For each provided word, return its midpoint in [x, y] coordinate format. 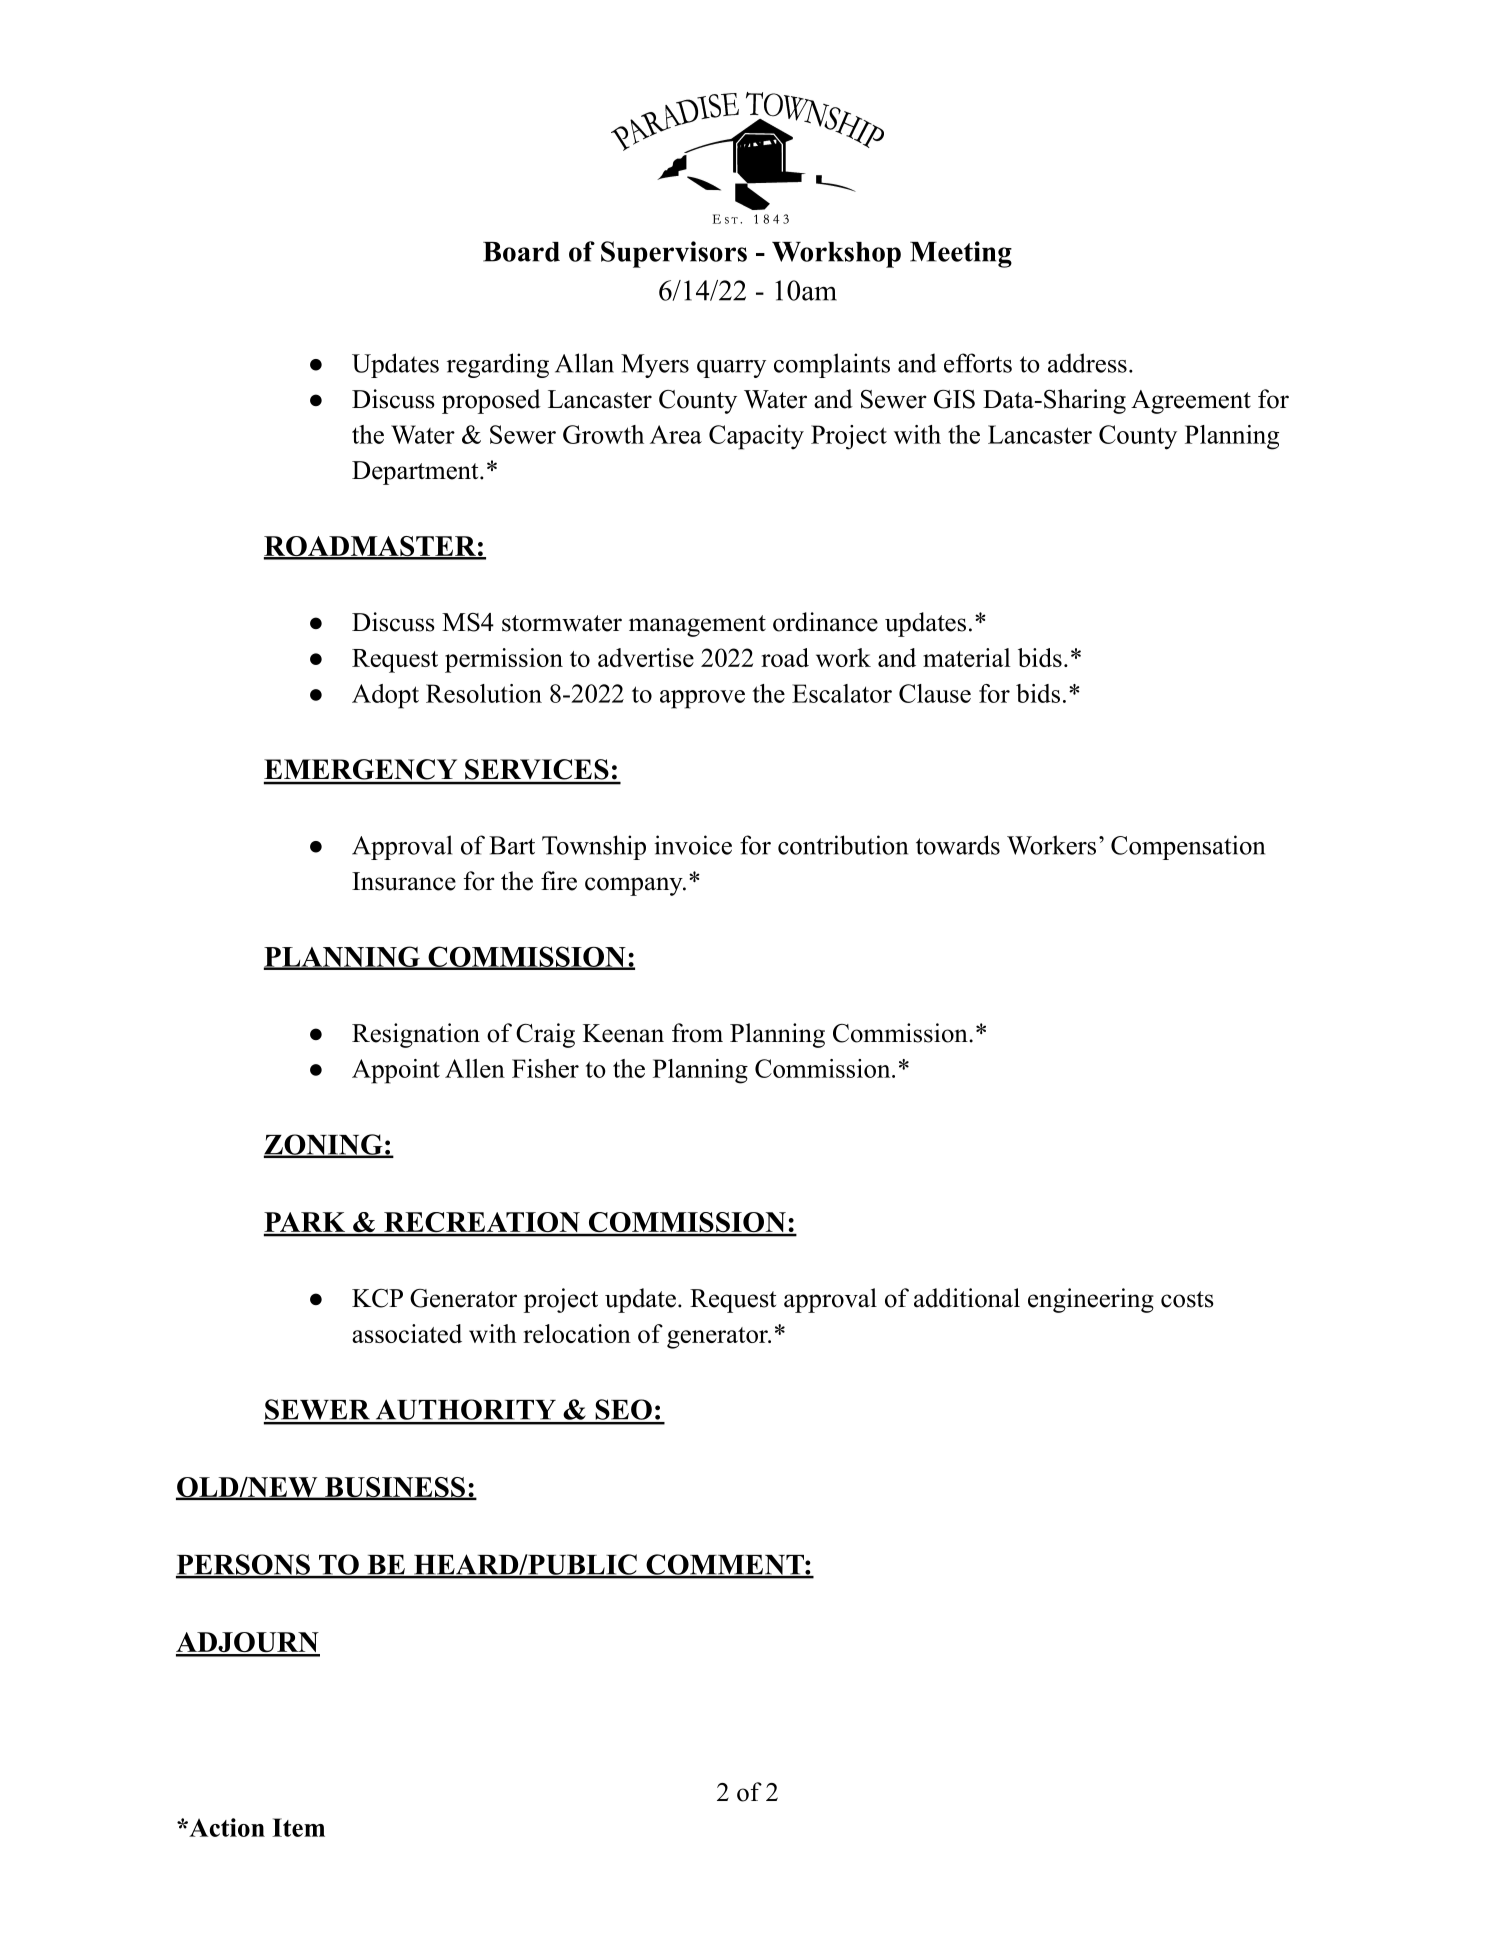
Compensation [1188, 847]
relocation [577, 1333]
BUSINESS [395, 1488]
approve [702, 699]
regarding [498, 365]
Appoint [396, 1071]
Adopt [385, 696]
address [1087, 363]
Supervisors [674, 254]
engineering [1091, 1300]
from [697, 1033]
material [967, 657]
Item [298, 1827]
